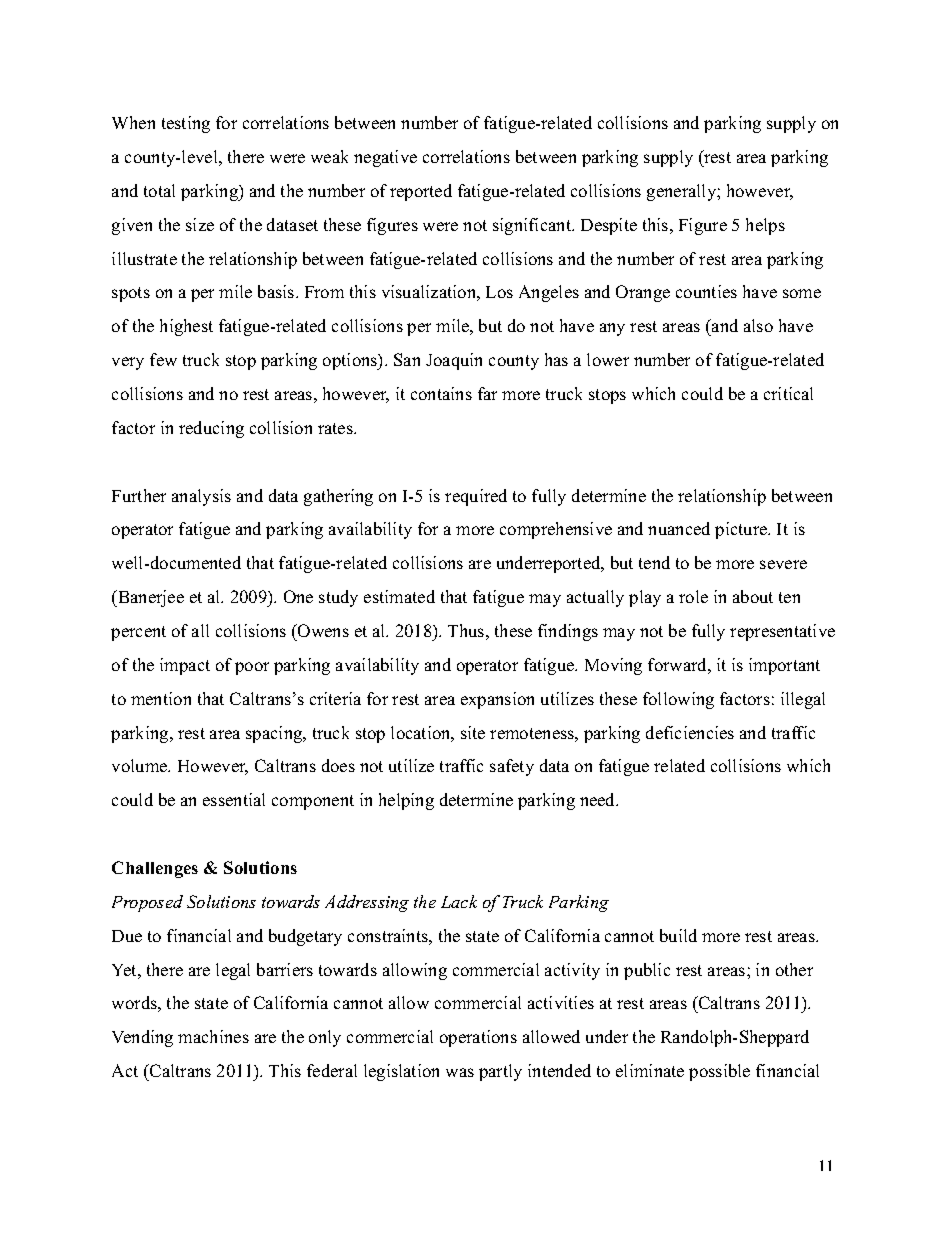 This screenshot has width=952, height=1233. Describe the element at coordinates (186, 124) in the screenshot. I see `testing` at that location.
